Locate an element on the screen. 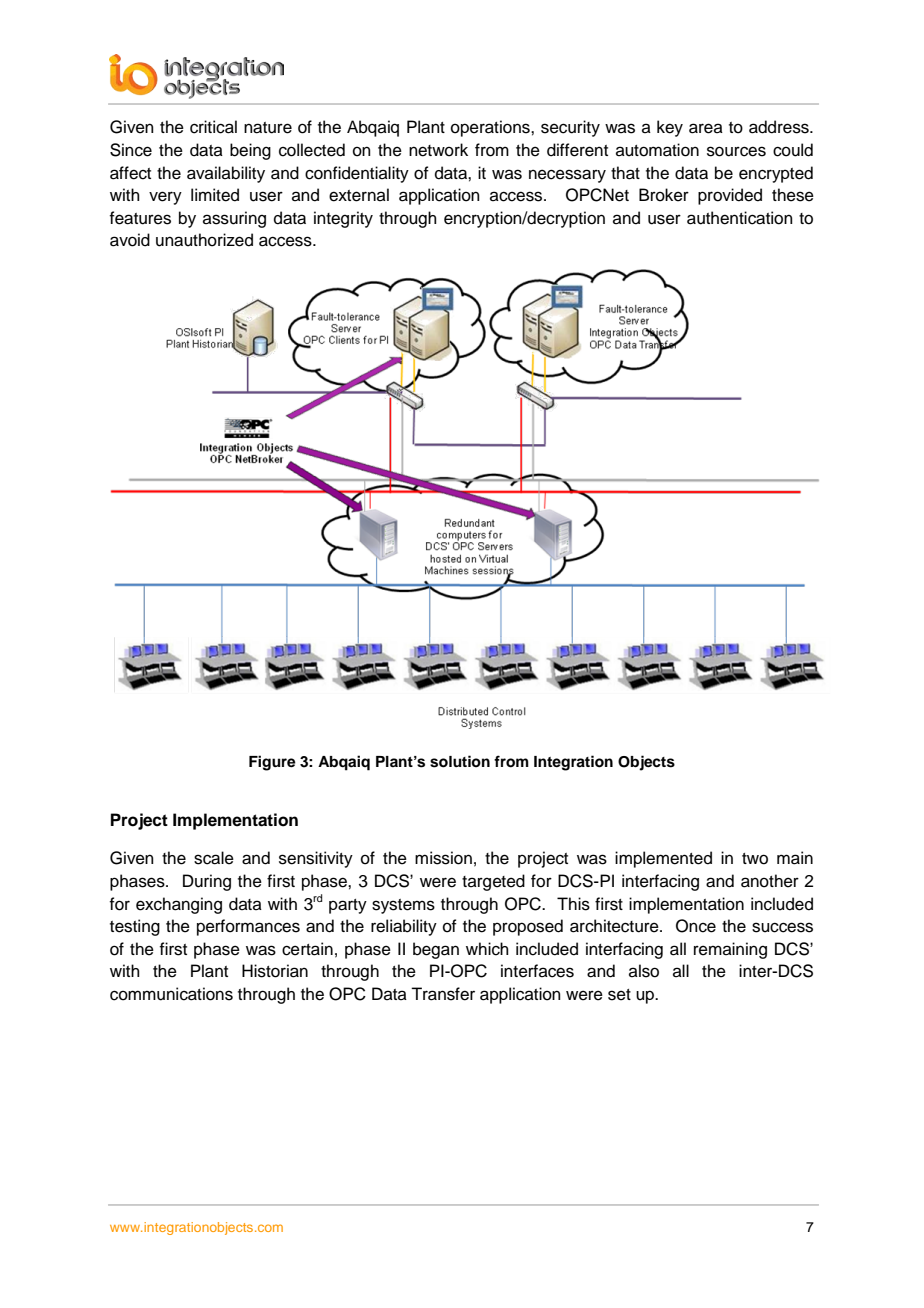 Image resolution: width=924 pixels, height=1308 pixels. sources is located at coordinates (736, 151).
